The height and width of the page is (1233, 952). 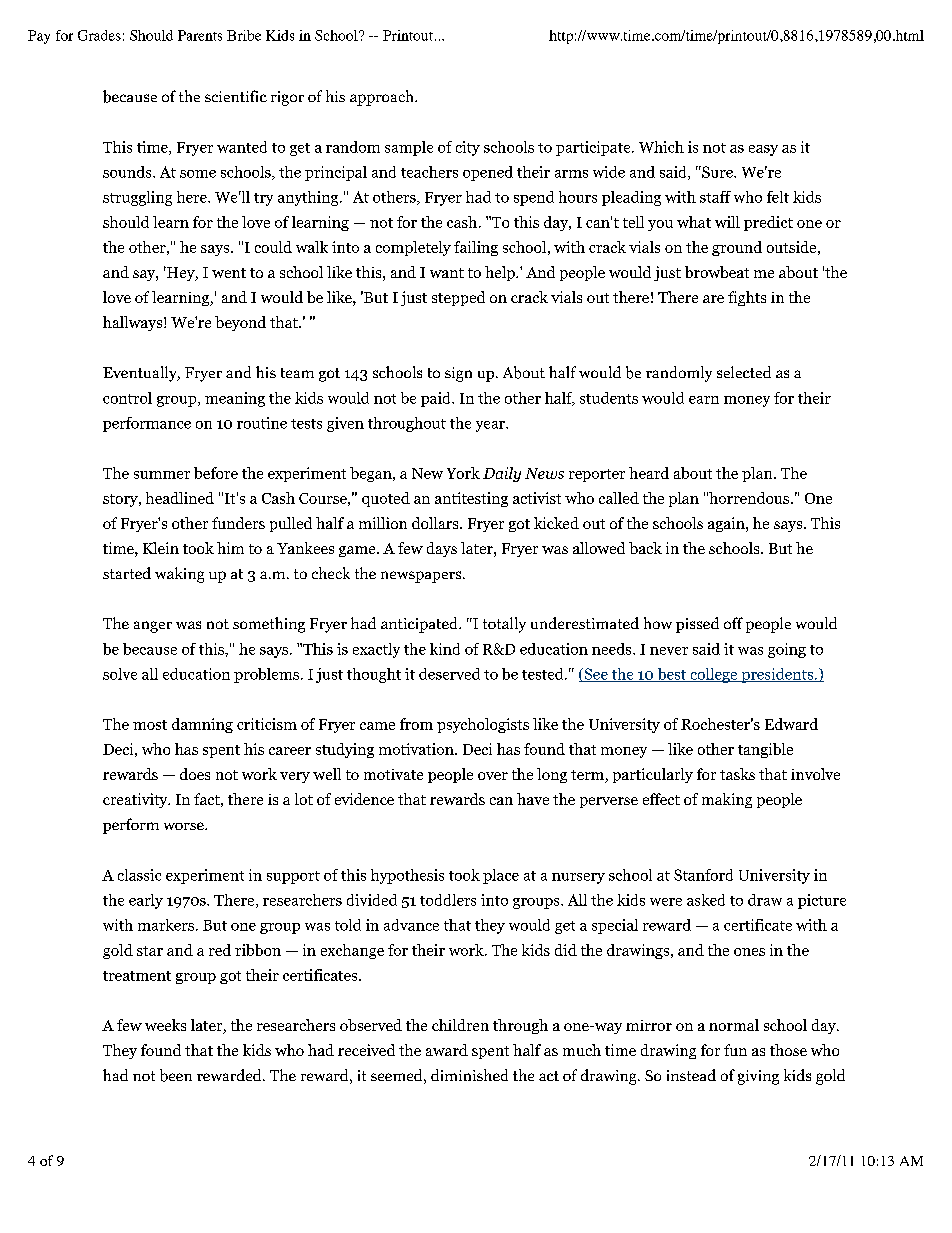 I want to click on approach, so click(x=383, y=98).
